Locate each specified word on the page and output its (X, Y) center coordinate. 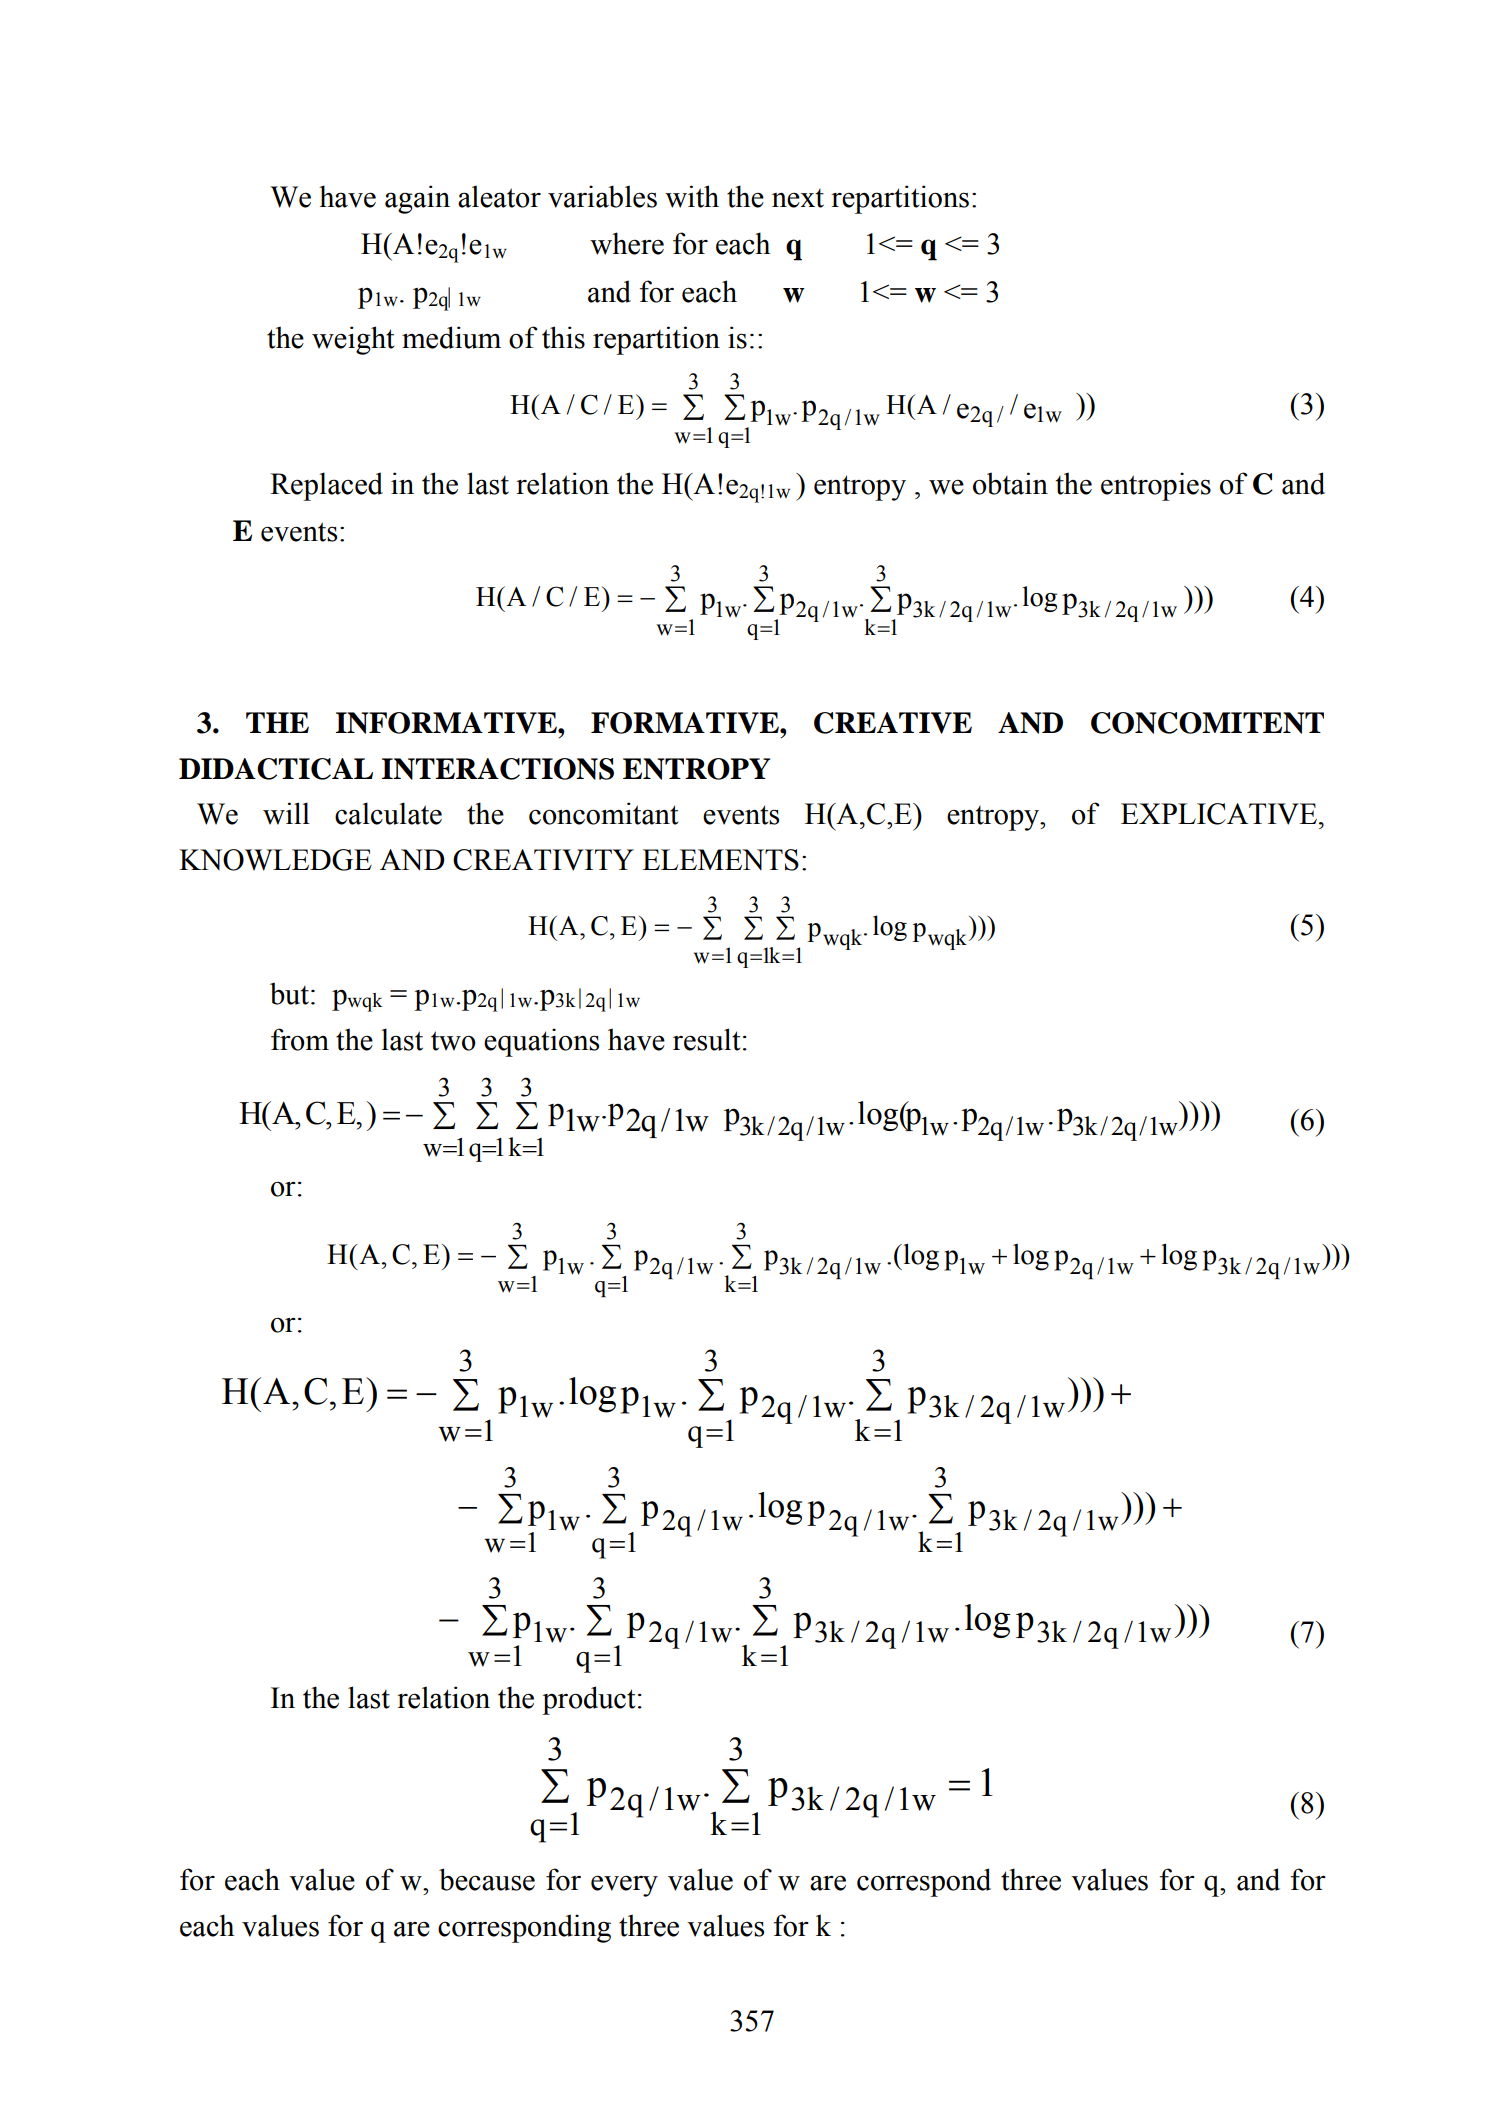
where (627, 243)
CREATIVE (893, 723)
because (487, 1879)
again (417, 199)
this (563, 337)
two (453, 1041)
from (300, 1039)
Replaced (326, 486)
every (624, 1886)
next (798, 198)
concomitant (604, 813)
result (707, 1039)
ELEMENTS (720, 860)
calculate (388, 813)
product (589, 1700)
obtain (1010, 483)
